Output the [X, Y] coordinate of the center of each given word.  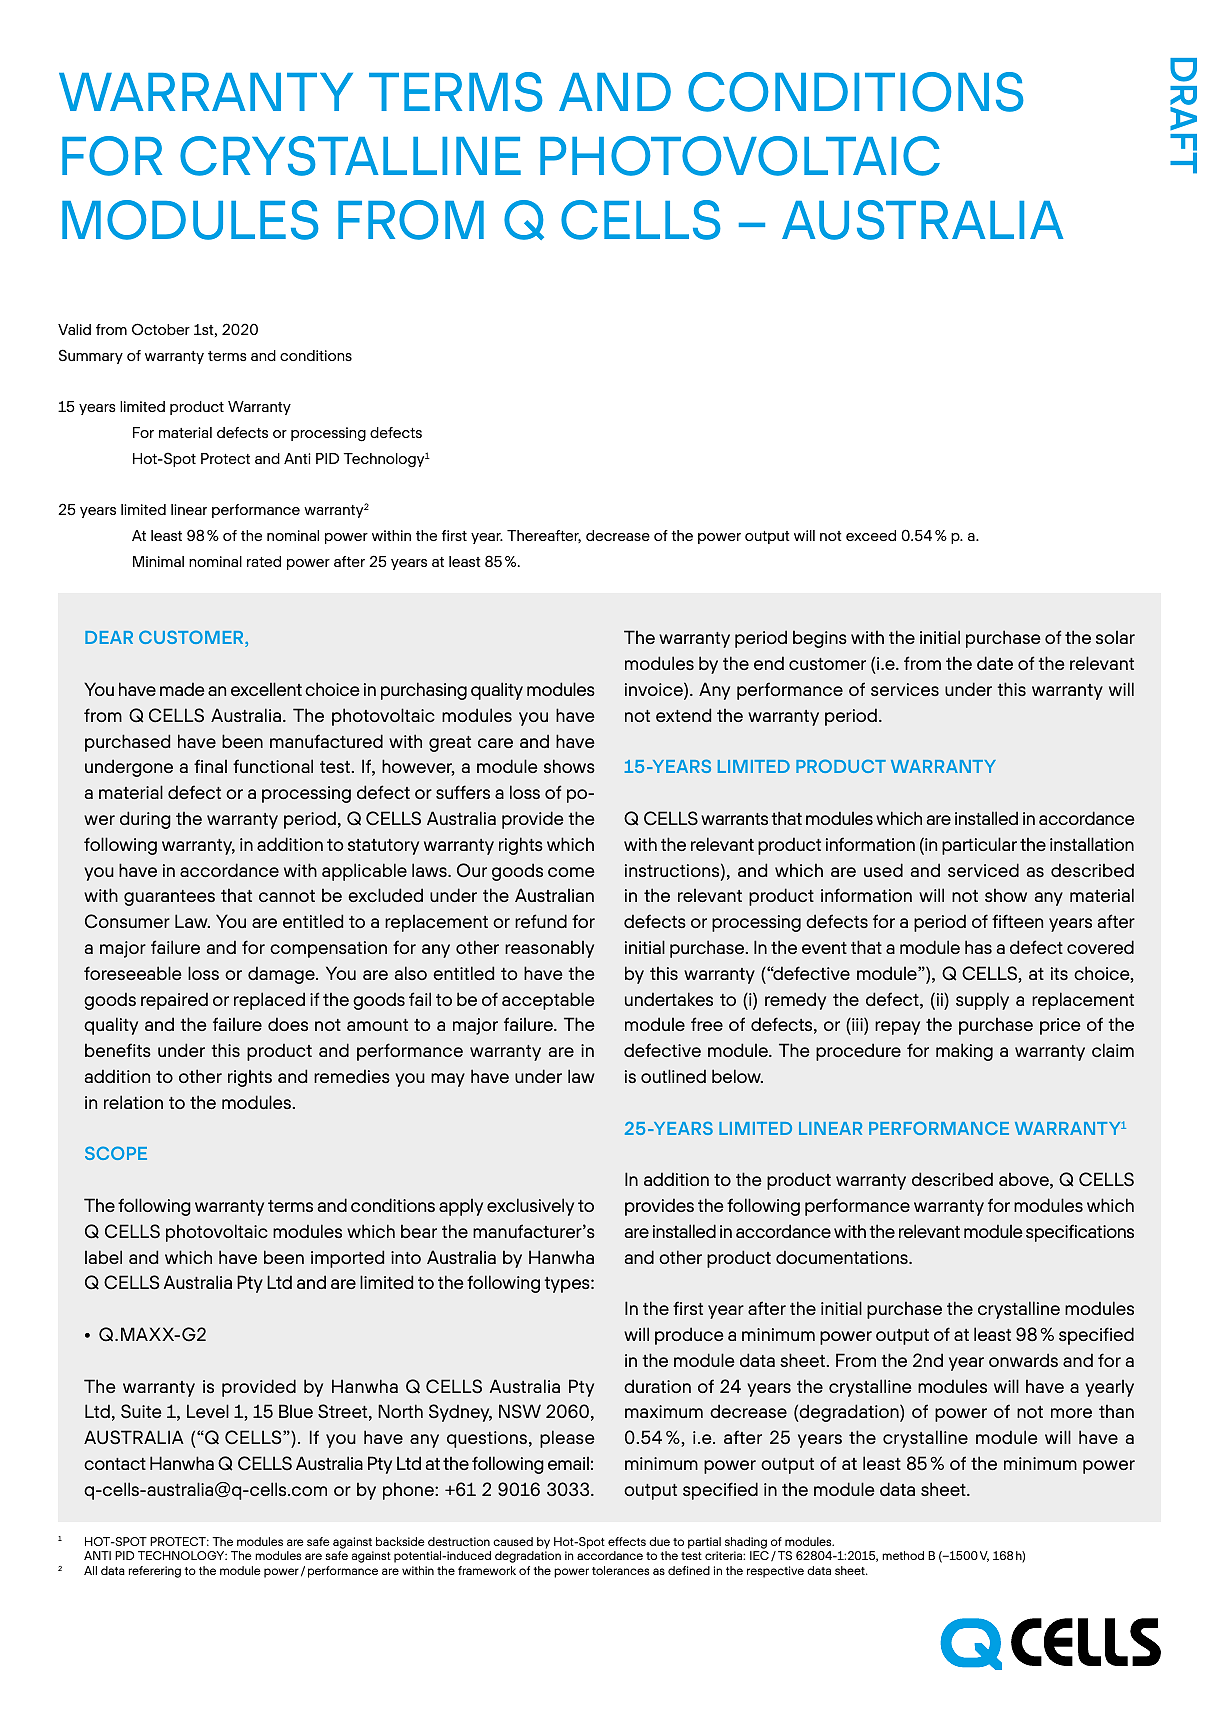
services [905, 689]
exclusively [530, 1207]
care [495, 743]
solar [1115, 637]
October [161, 329]
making [964, 1052]
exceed [871, 535]
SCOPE [116, 1153]
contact [115, 1464]
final [210, 766]
